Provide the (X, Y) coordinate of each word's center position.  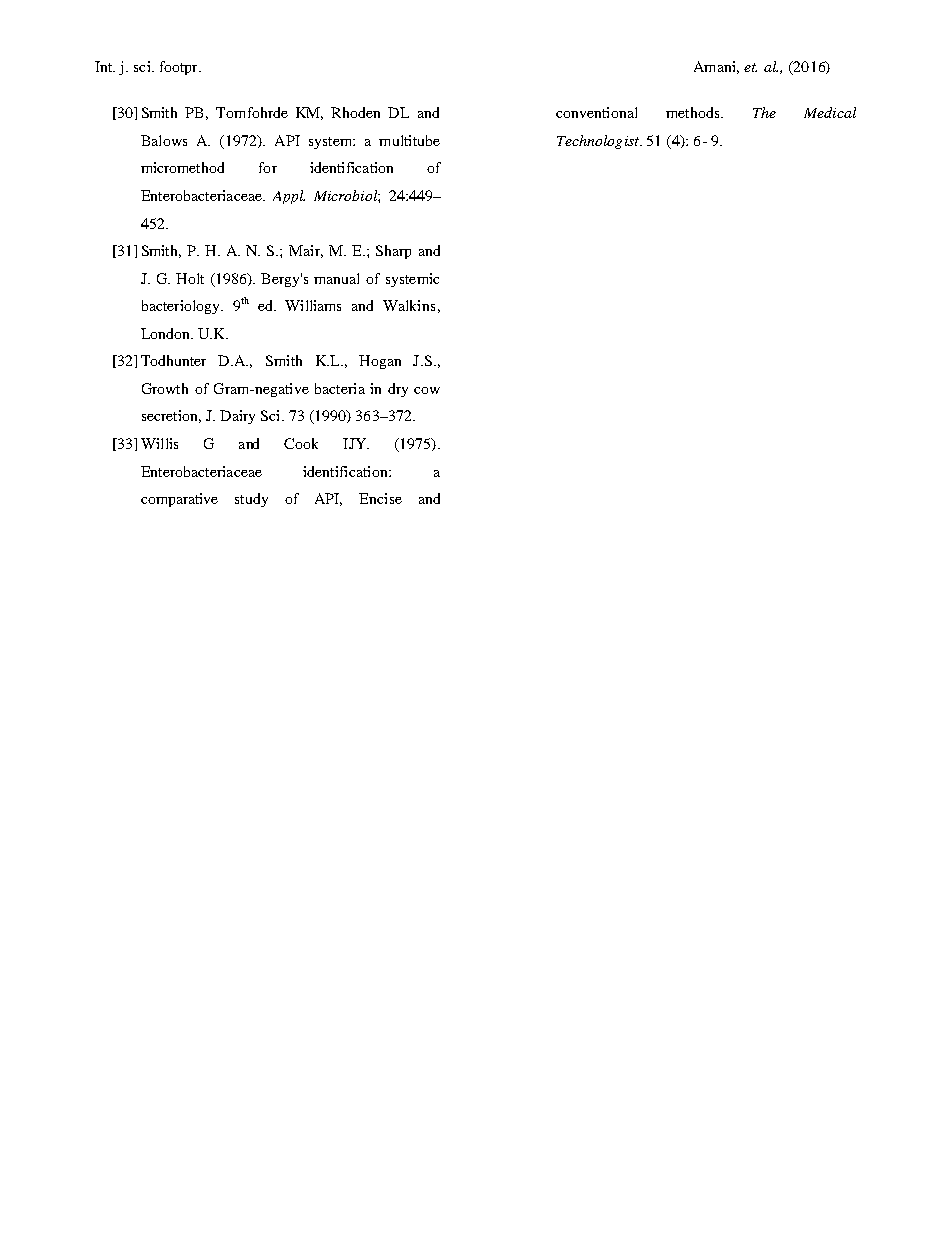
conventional (596, 112)
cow (427, 390)
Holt (190, 278)
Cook (301, 443)
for (268, 167)
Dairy (237, 417)
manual (336, 278)
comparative (179, 500)
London (166, 333)
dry (398, 390)
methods (694, 112)
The (764, 112)
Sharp (393, 252)
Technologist (599, 142)
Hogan (380, 362)
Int (105, 66)
